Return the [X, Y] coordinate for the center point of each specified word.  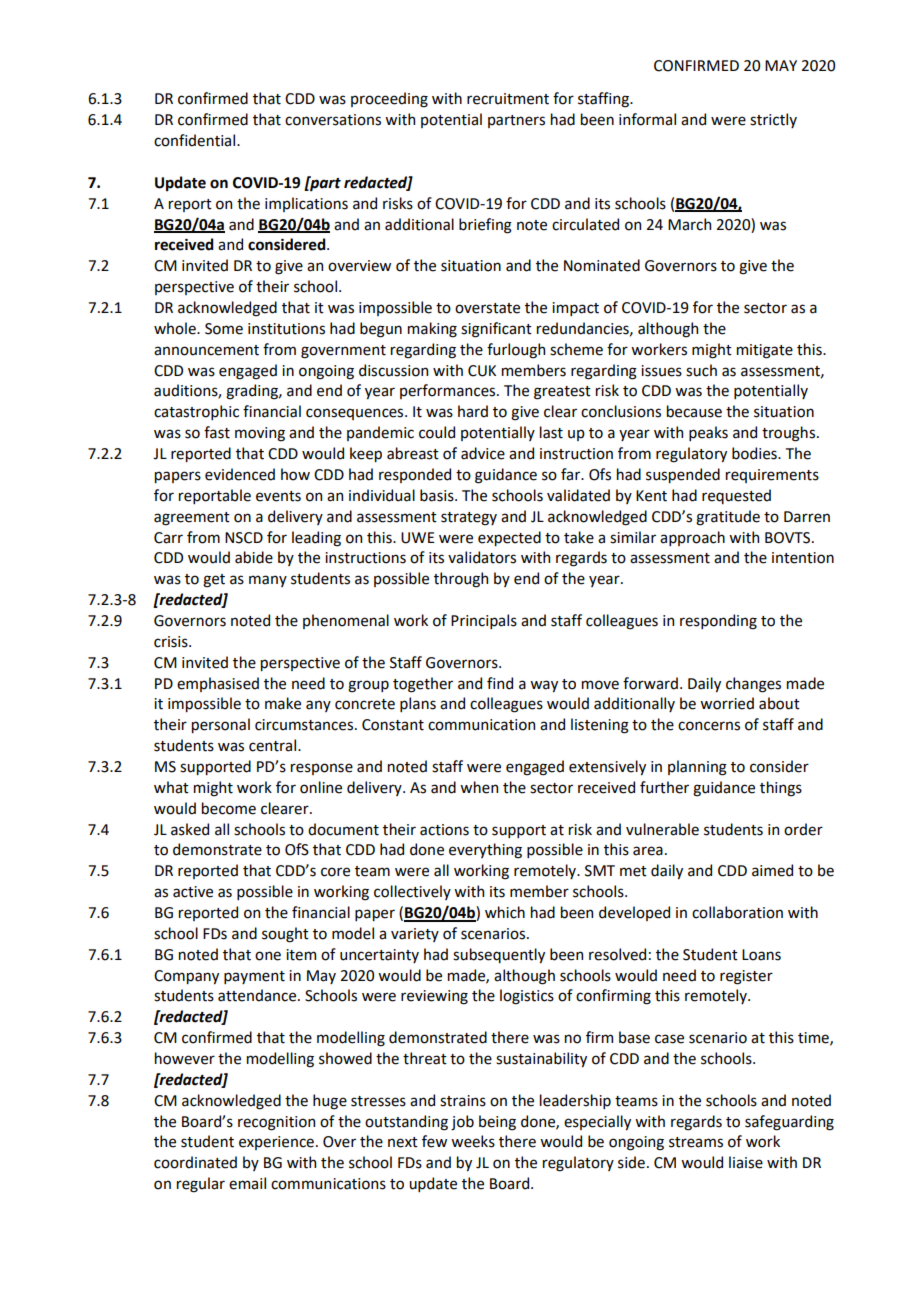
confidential [196, 140]
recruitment [508, 99]
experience [276, 1143]
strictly [773, 120]
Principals [484, 621]
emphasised [218, 684]
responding [718, 622]
